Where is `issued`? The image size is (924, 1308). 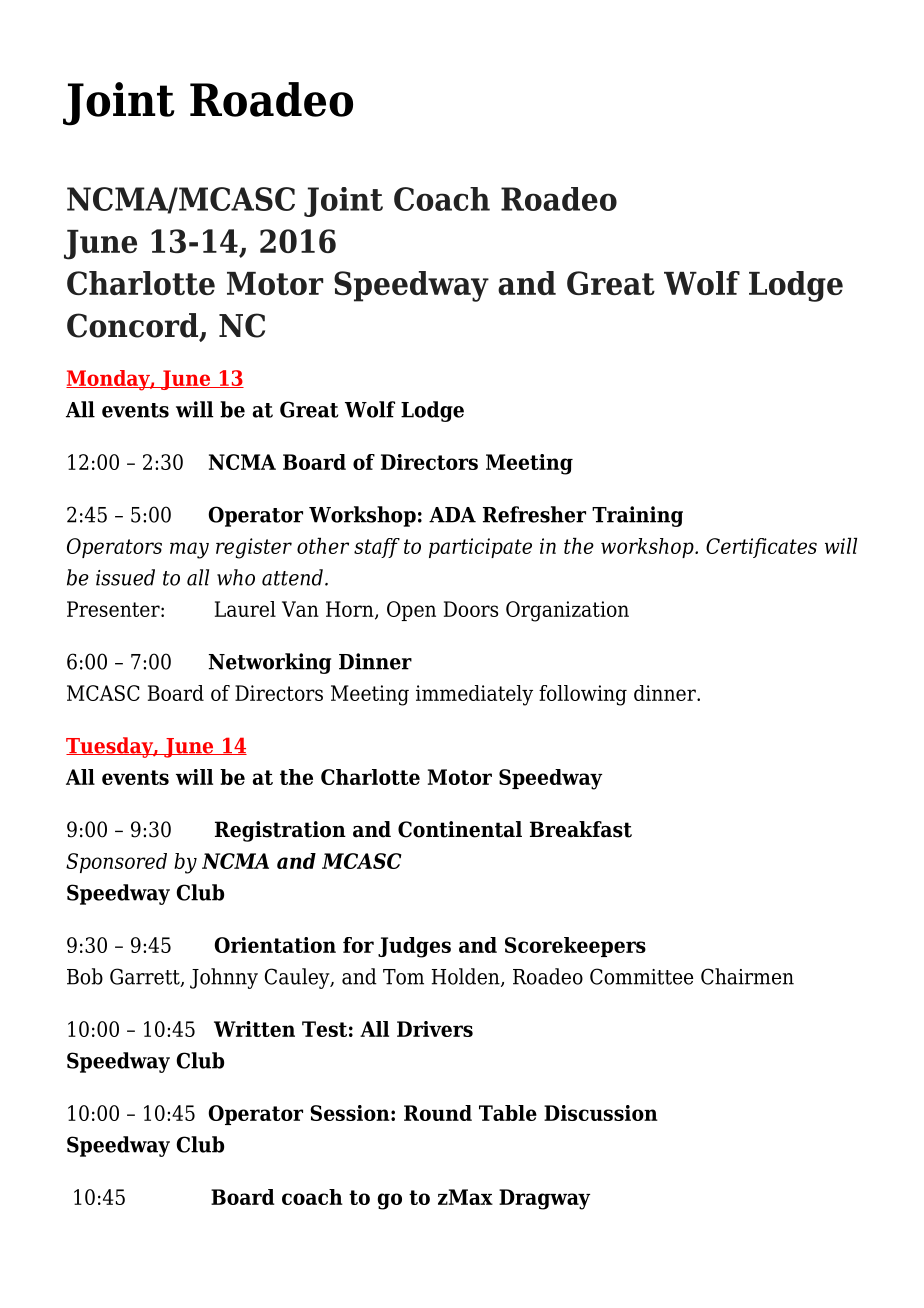 issued is located at coordinates (125, 577).
